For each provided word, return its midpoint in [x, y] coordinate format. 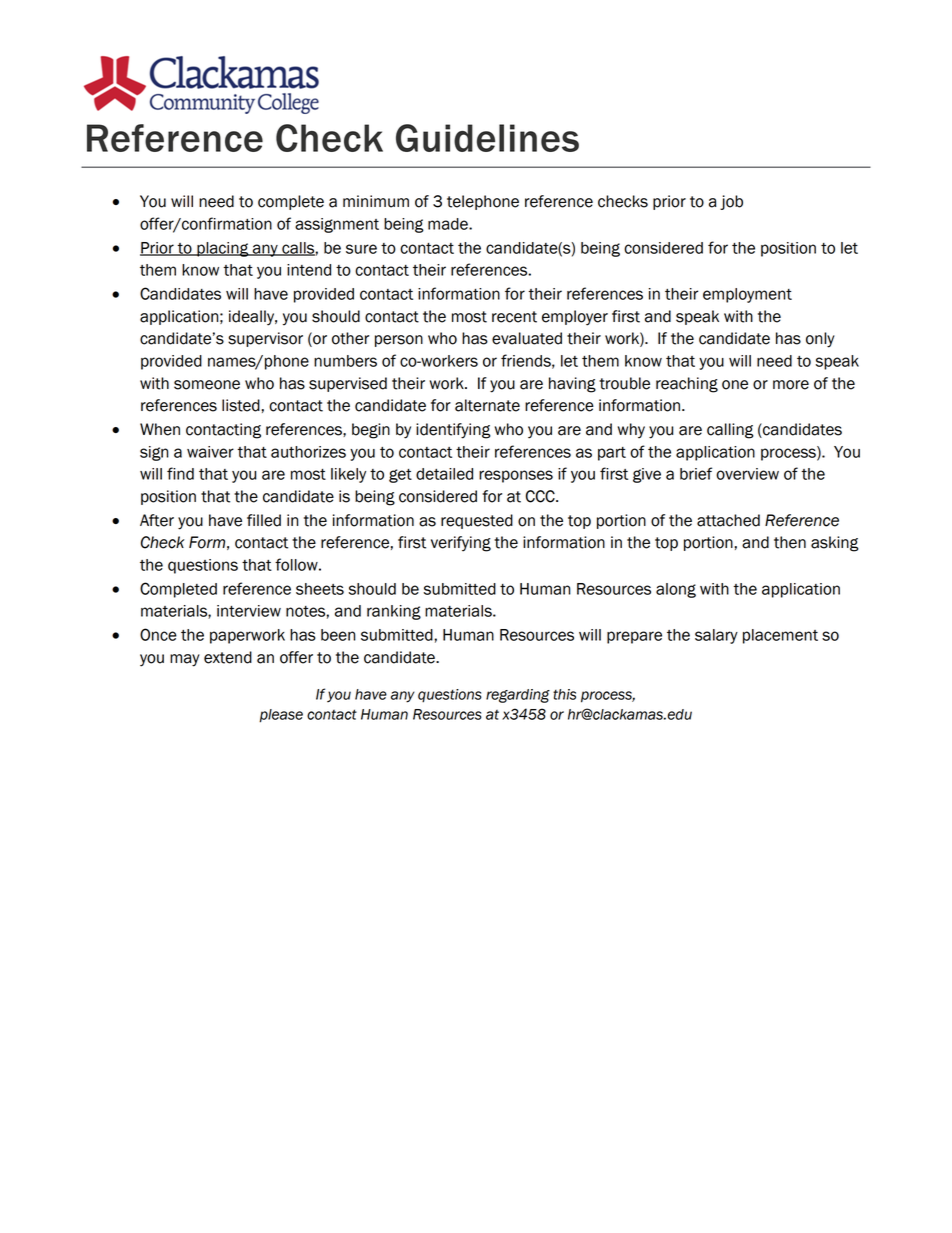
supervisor [265, 339]
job [731, 202]
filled [264, 520]
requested [477, 521]
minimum [376, 201]
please [281, 716]
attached [728, 520]
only [820, 340]
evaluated [527, 338]
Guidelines [487, 138]
